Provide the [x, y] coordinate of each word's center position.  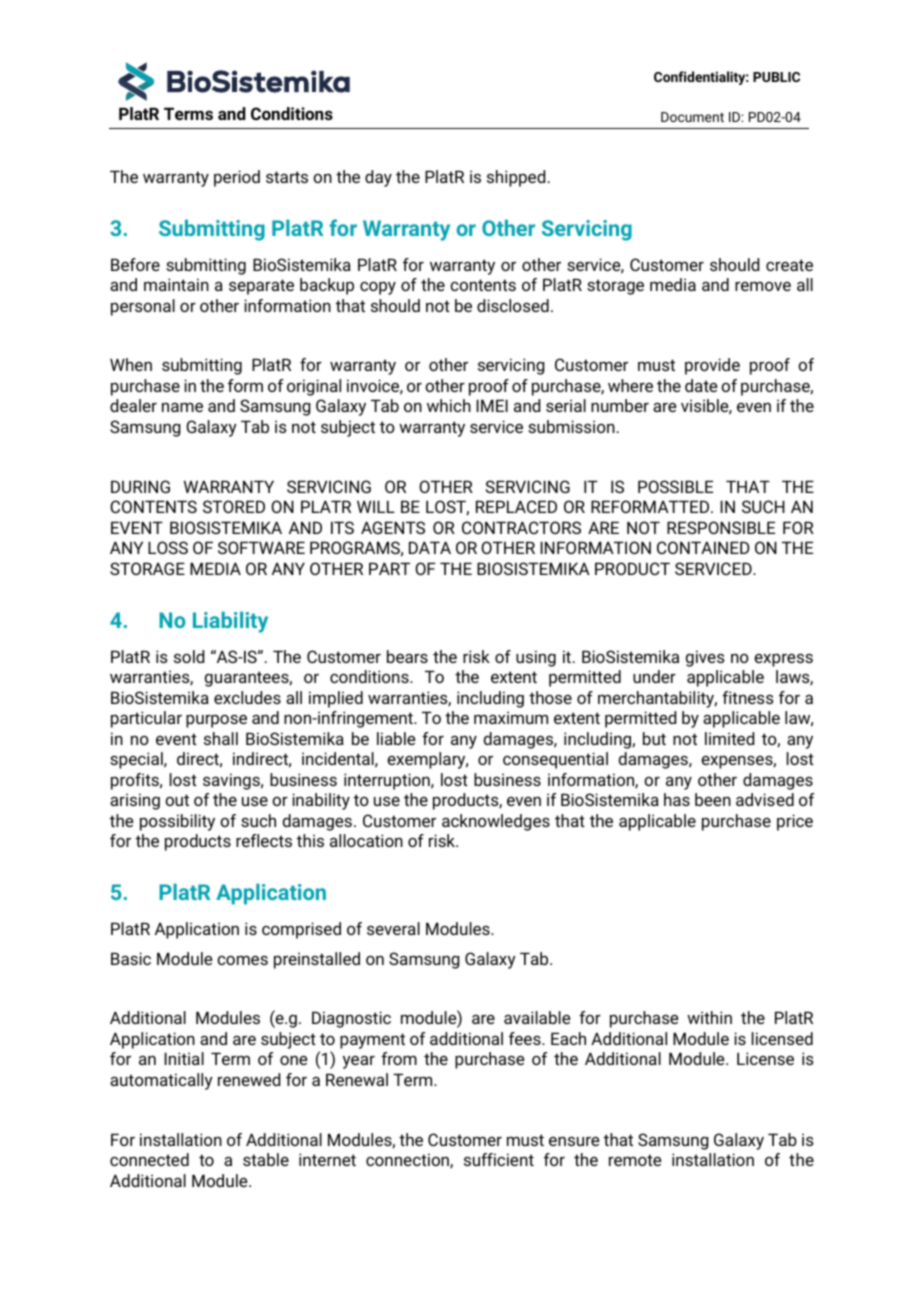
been [713, 799]
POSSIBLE [675, 486]
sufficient [499, 1159]
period [237, 178]
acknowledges [496, 822]
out [177, 800]
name [182, 407]
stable [266, 1159]
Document [692, 117]
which [449, 405]
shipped [516, 178]
